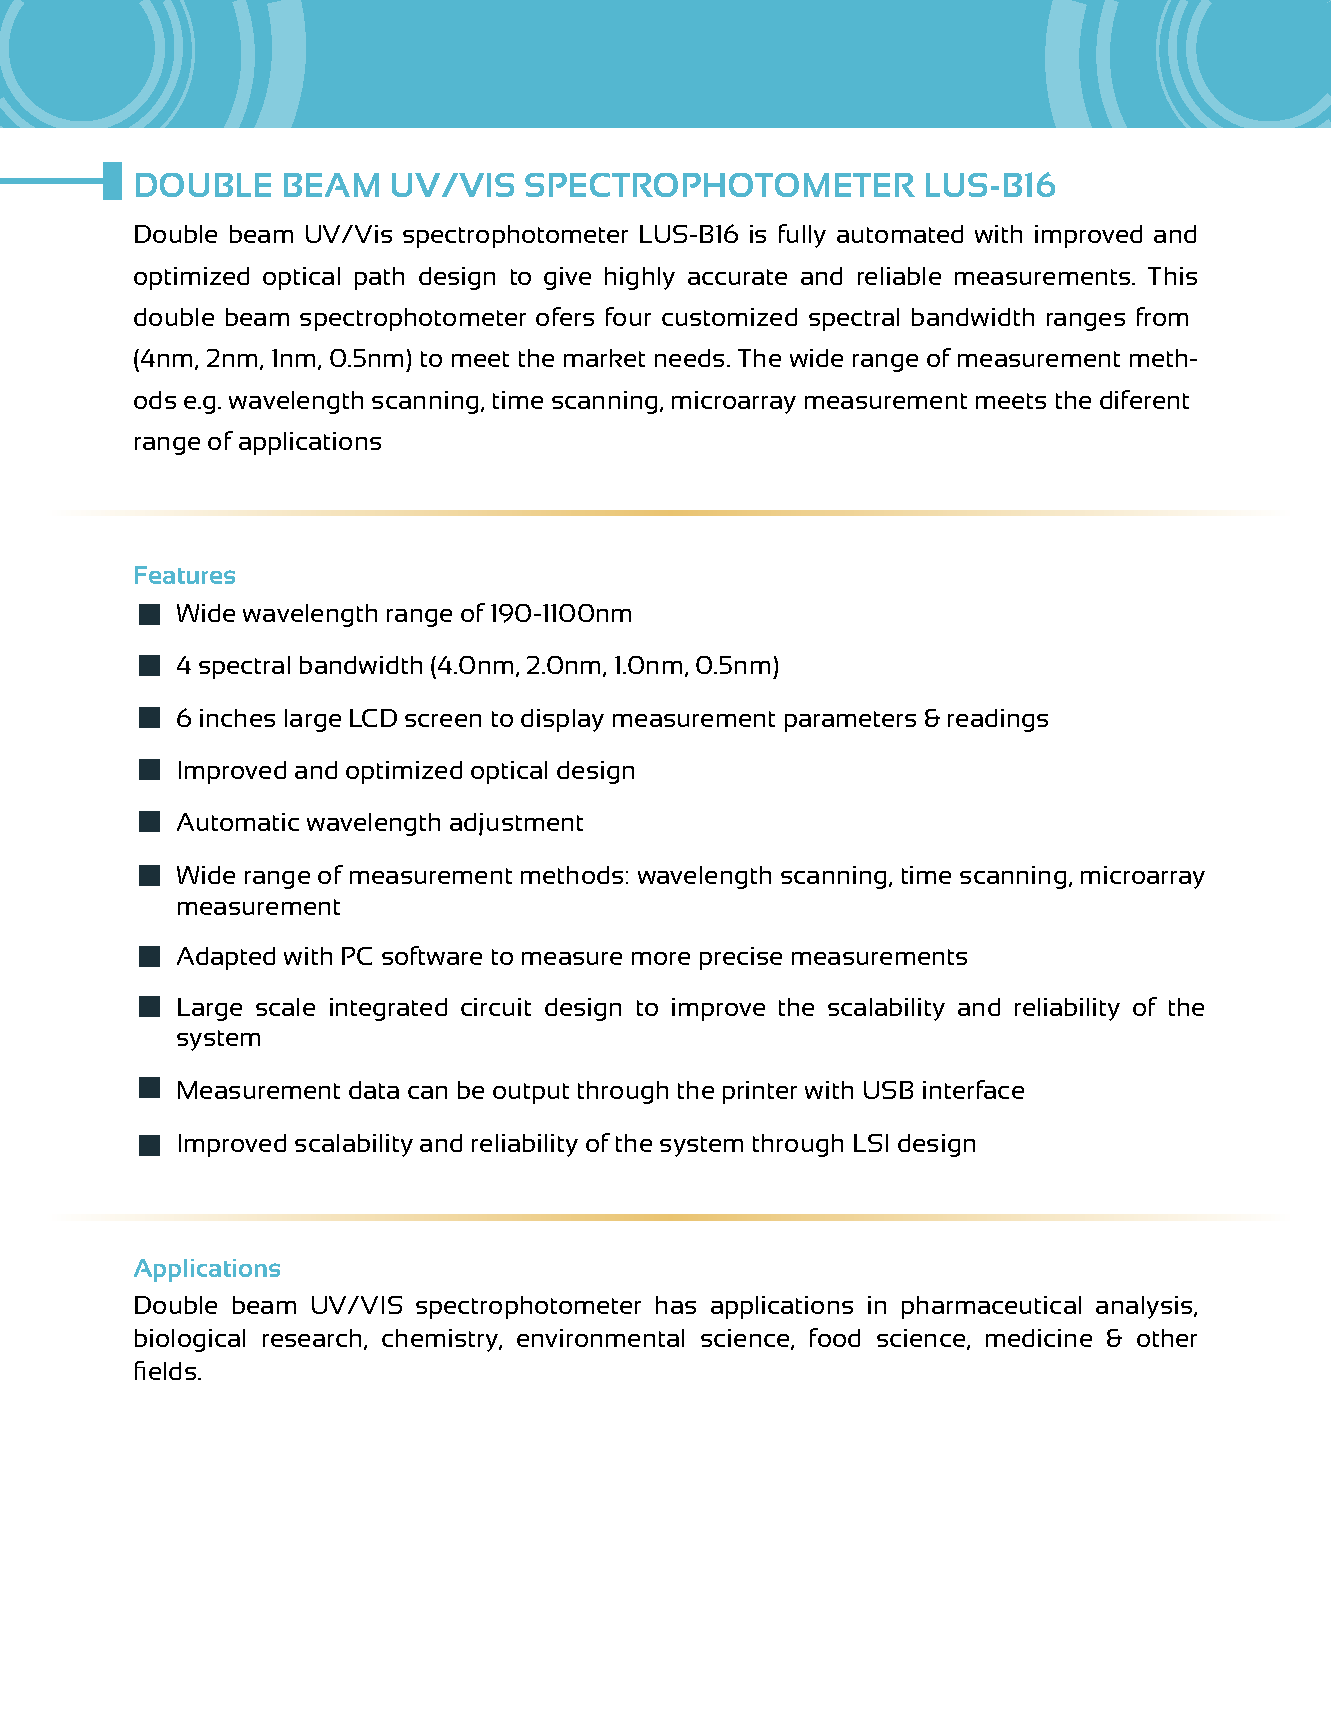  Describe the element at coordinates (312, 1338) in the screenshot. I see `research` at that location.
